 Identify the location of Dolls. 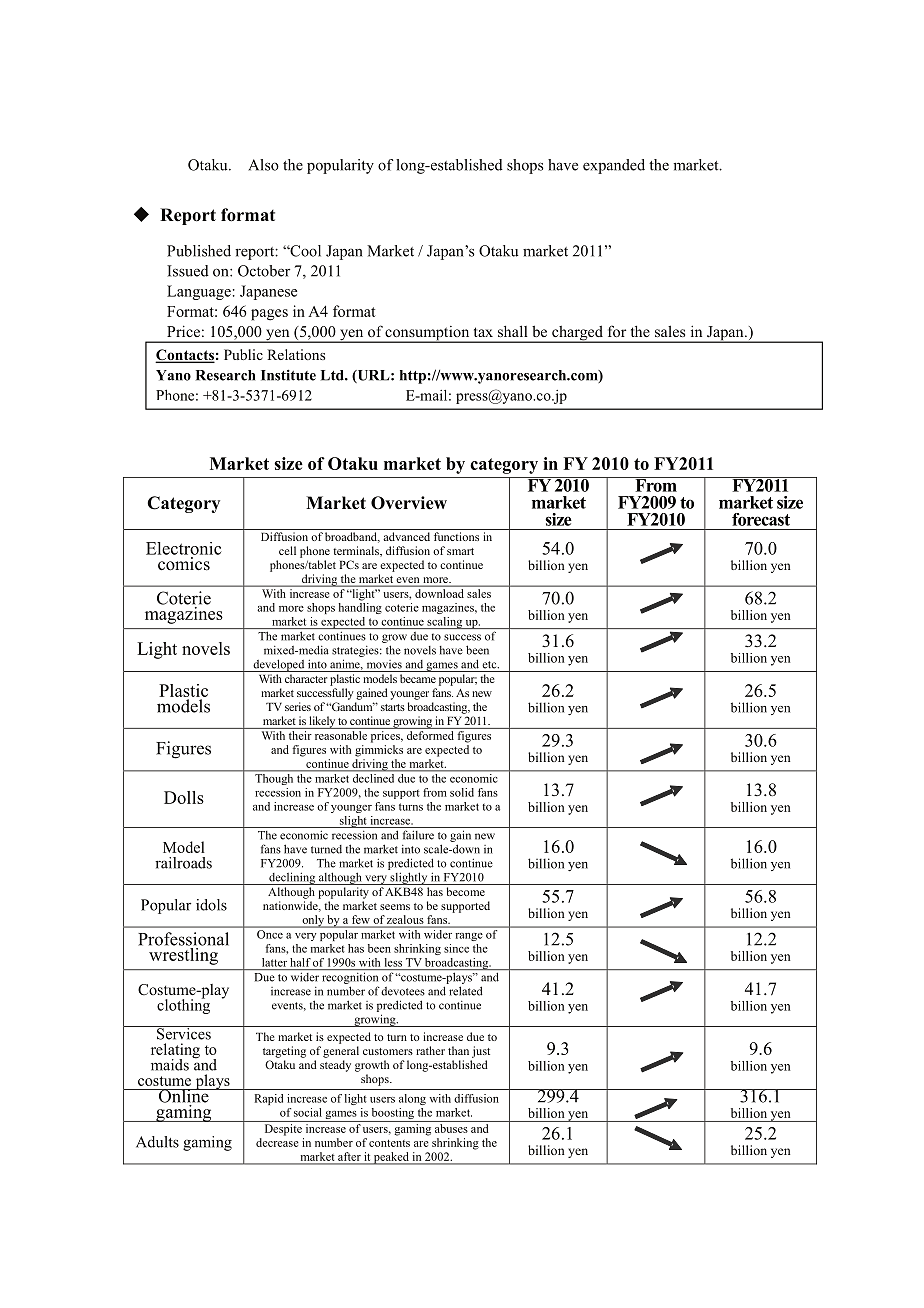
(184, 797).
